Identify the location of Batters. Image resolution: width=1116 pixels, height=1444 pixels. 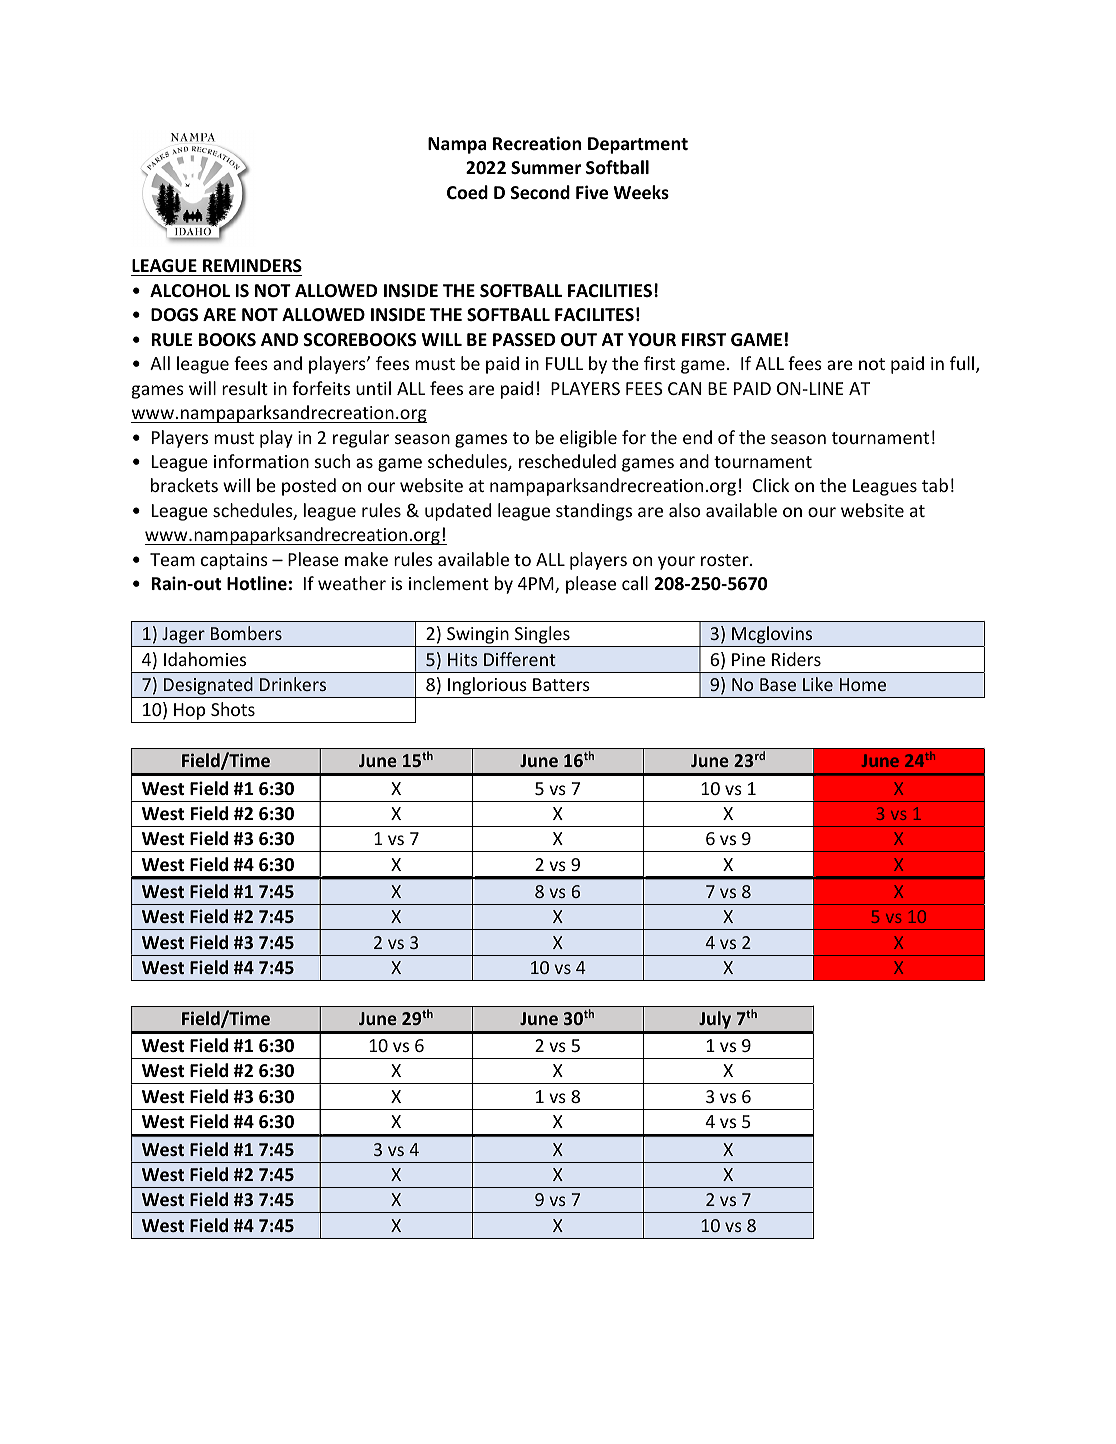
(561, 684).
